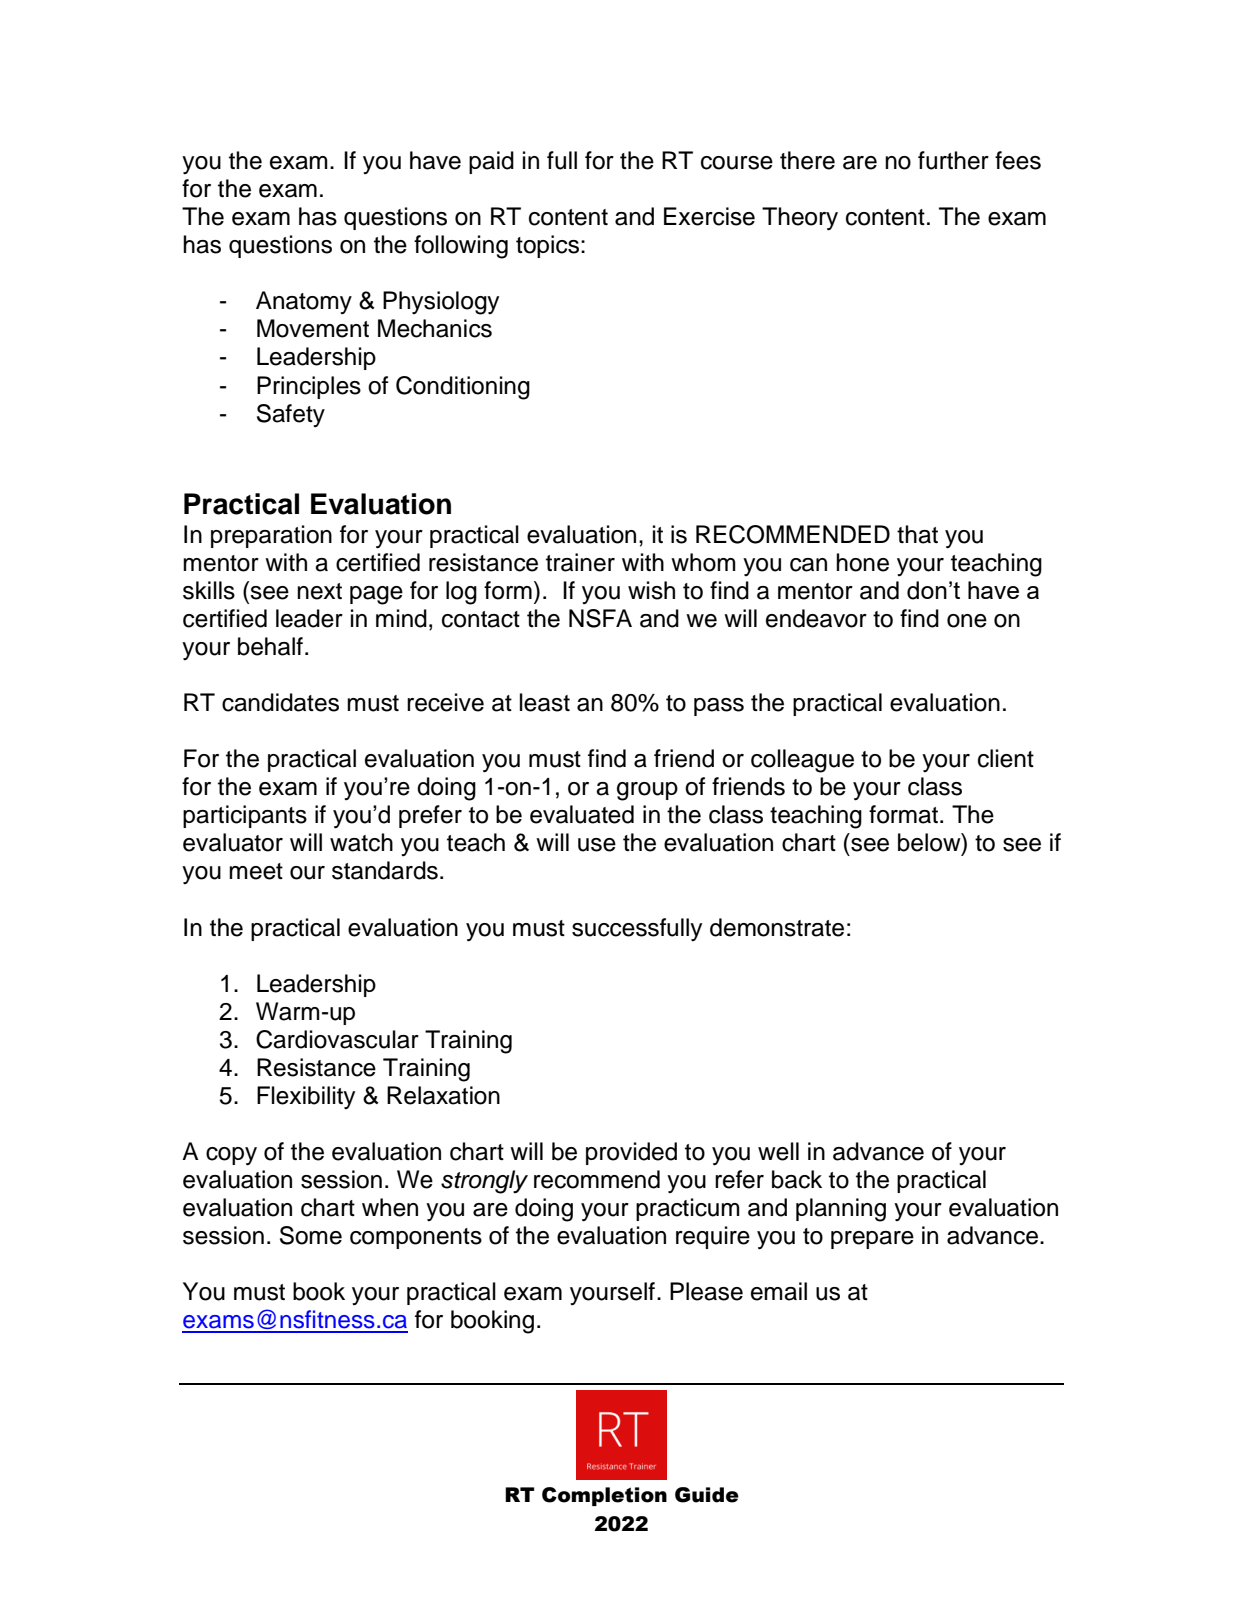 This image has height=1609, width=1243. Describe the element at coordinates (604, 1496) in the image. I see `Completion` at that location.
